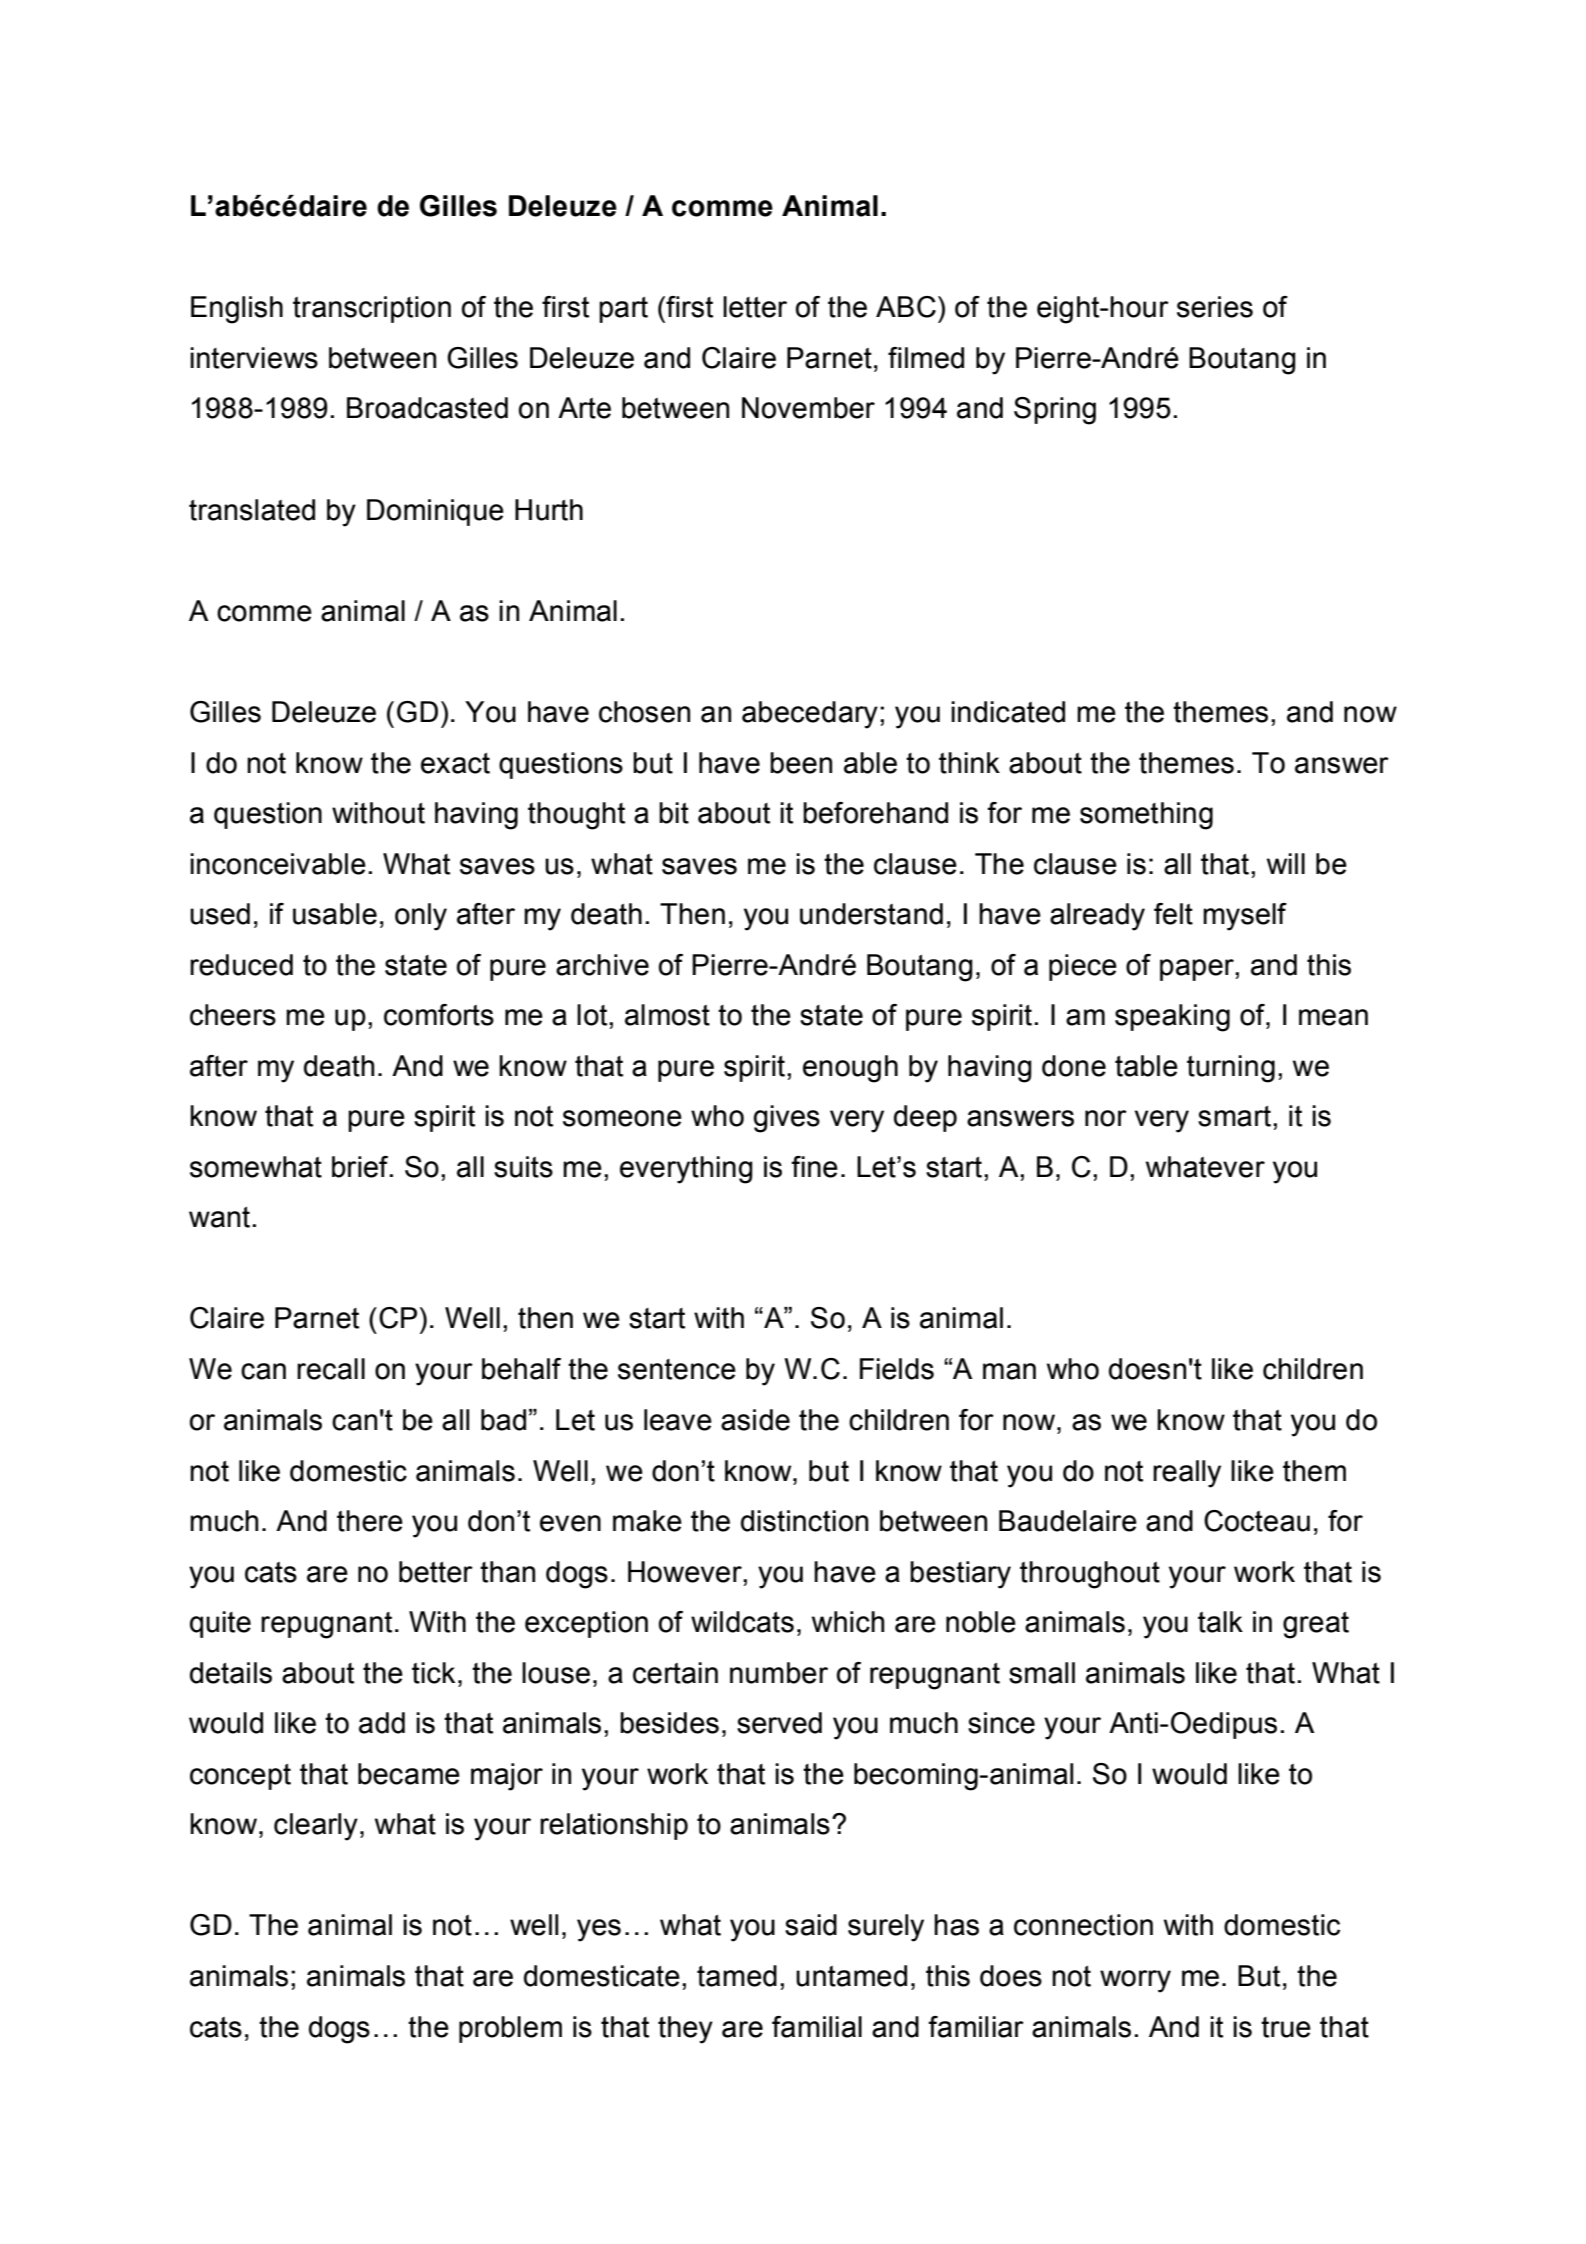 This image has height=2244, width=1586. What do you see at coordinates (331, 1369) in the image?
I see `recall` at bounding box center [331, 1369].
